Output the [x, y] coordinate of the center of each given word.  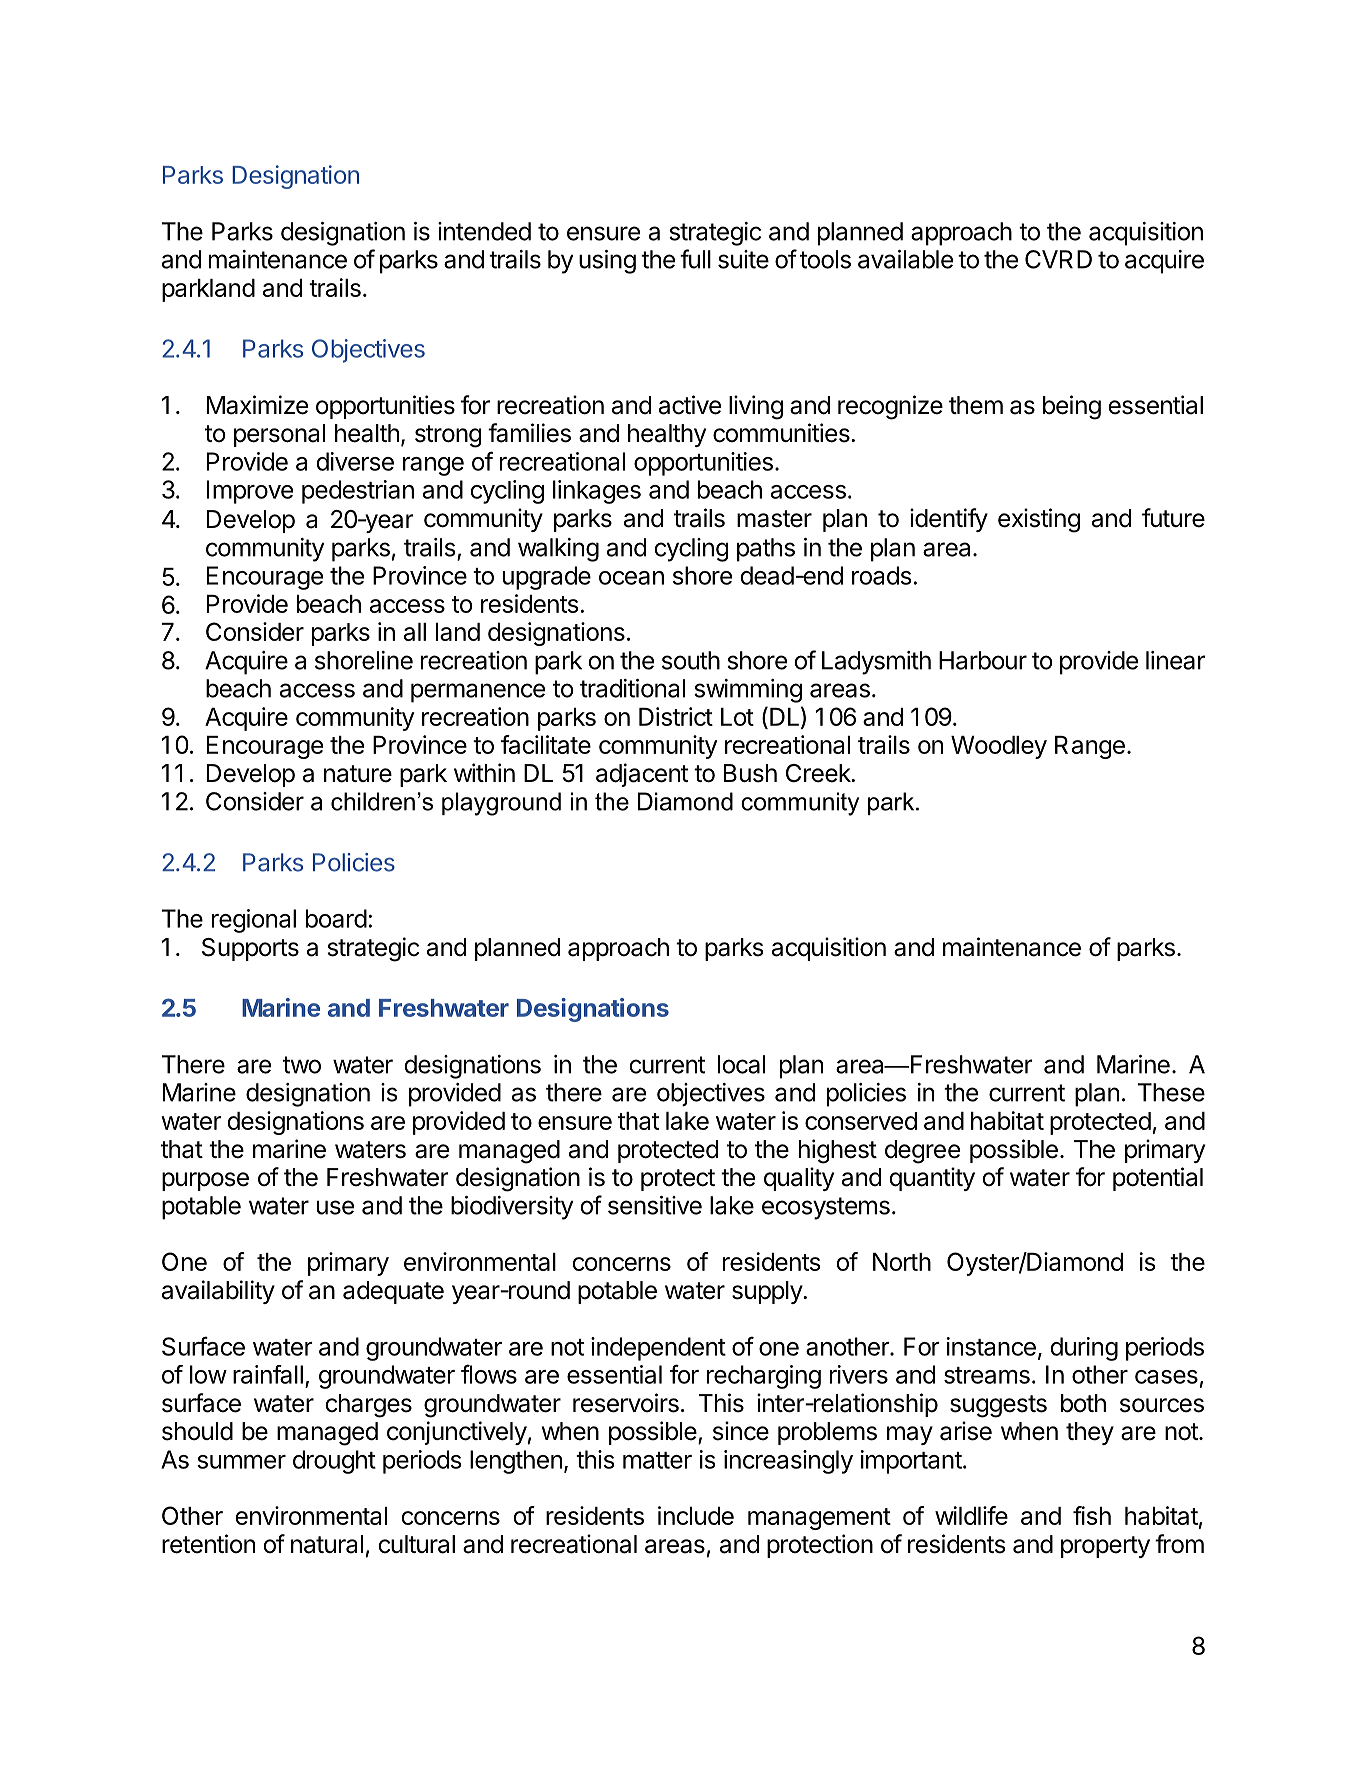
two [302, 1065]
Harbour [983, 660]
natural [327, 1544]
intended [484, 231]
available [905, 259]
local [741, 1064]
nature [358, 774]
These [1171, 1092]
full [695, 259]
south [691, 660]
